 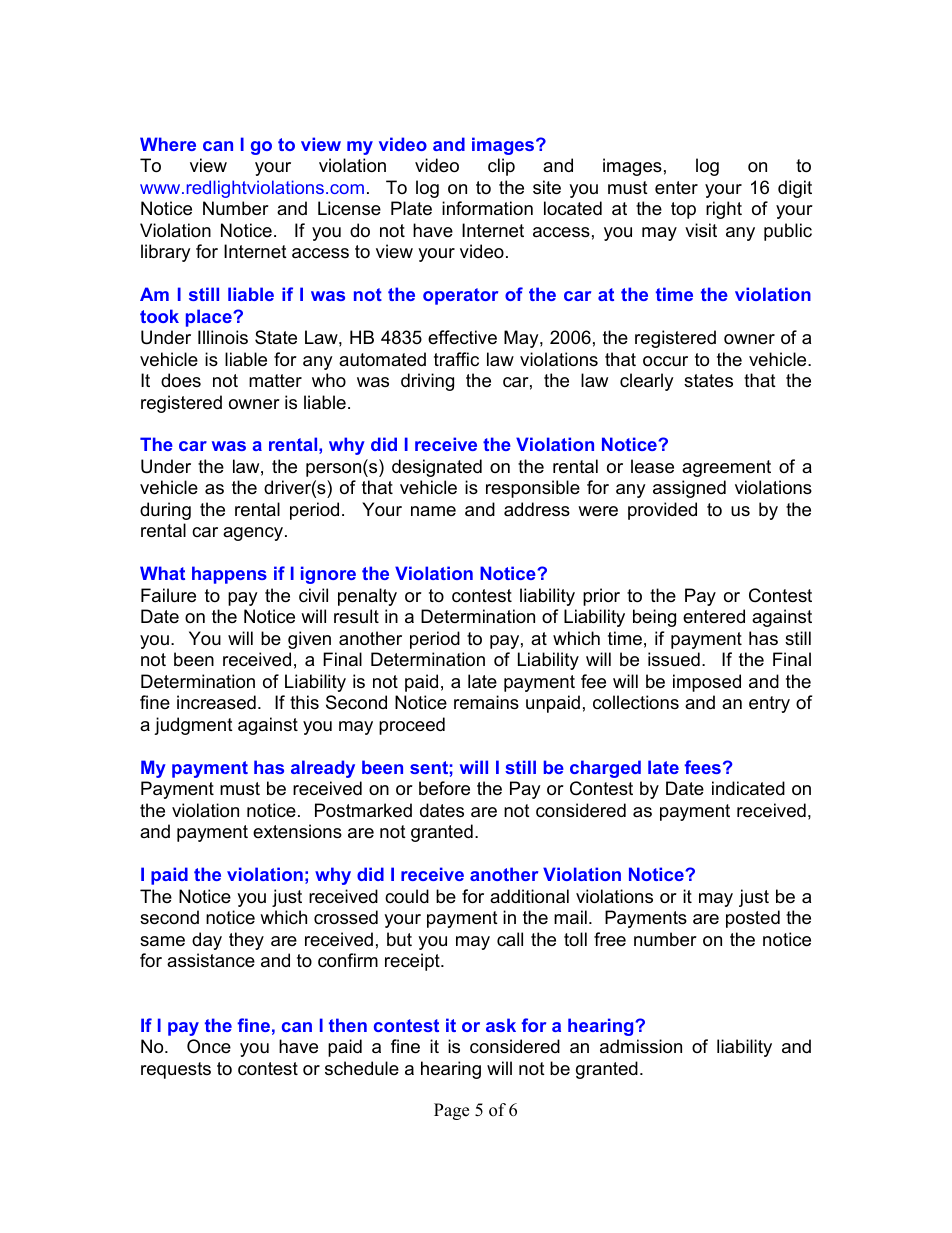 I want to click on Once, so click(x=209, y=1046).
